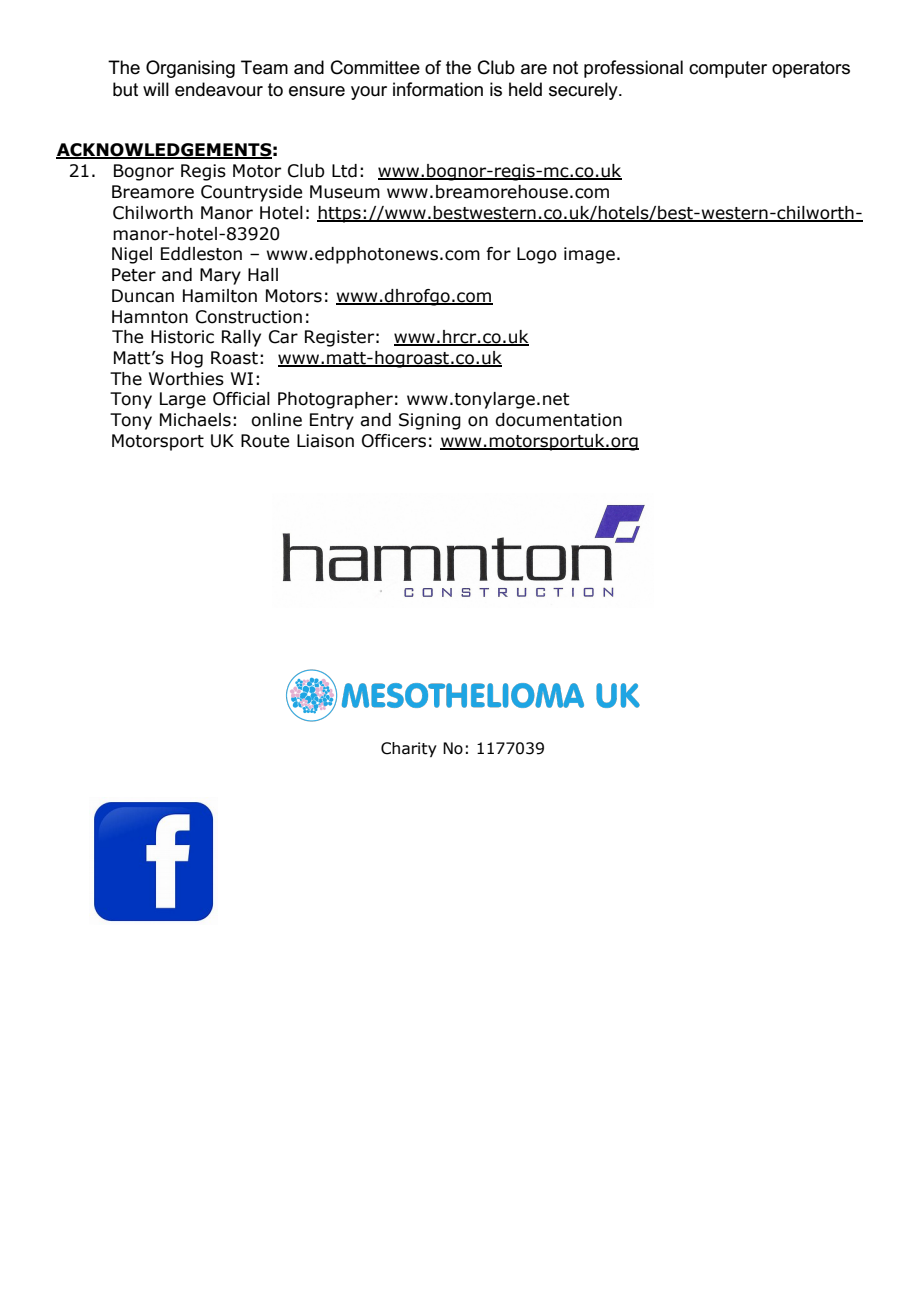 Image resolution: width=924 pixels, height=1308 pixels. Describe the element at coordinates (558, 420) in the screenshot. I see `documentation` at that location.
